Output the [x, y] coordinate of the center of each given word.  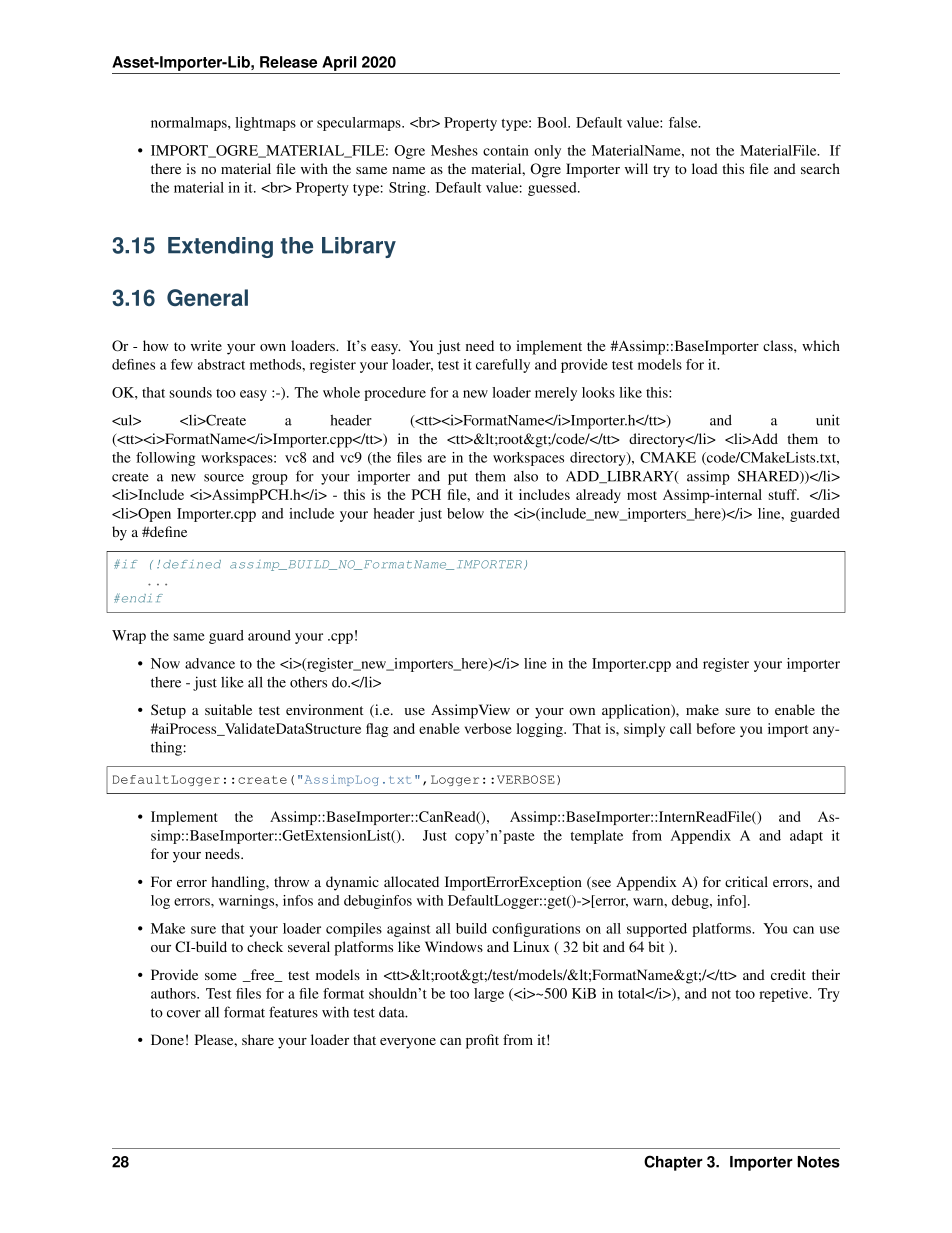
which [821, 345]
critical [746, 881]
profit [482, 1041]
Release [288, 62]
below [465, 513]
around [269, 635]
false [684, 122]
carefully [503, 366]
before [716, 728]
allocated [411, 881]
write [206, 345]
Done [167, 1039]
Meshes [454, 150]
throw [291, 881]
